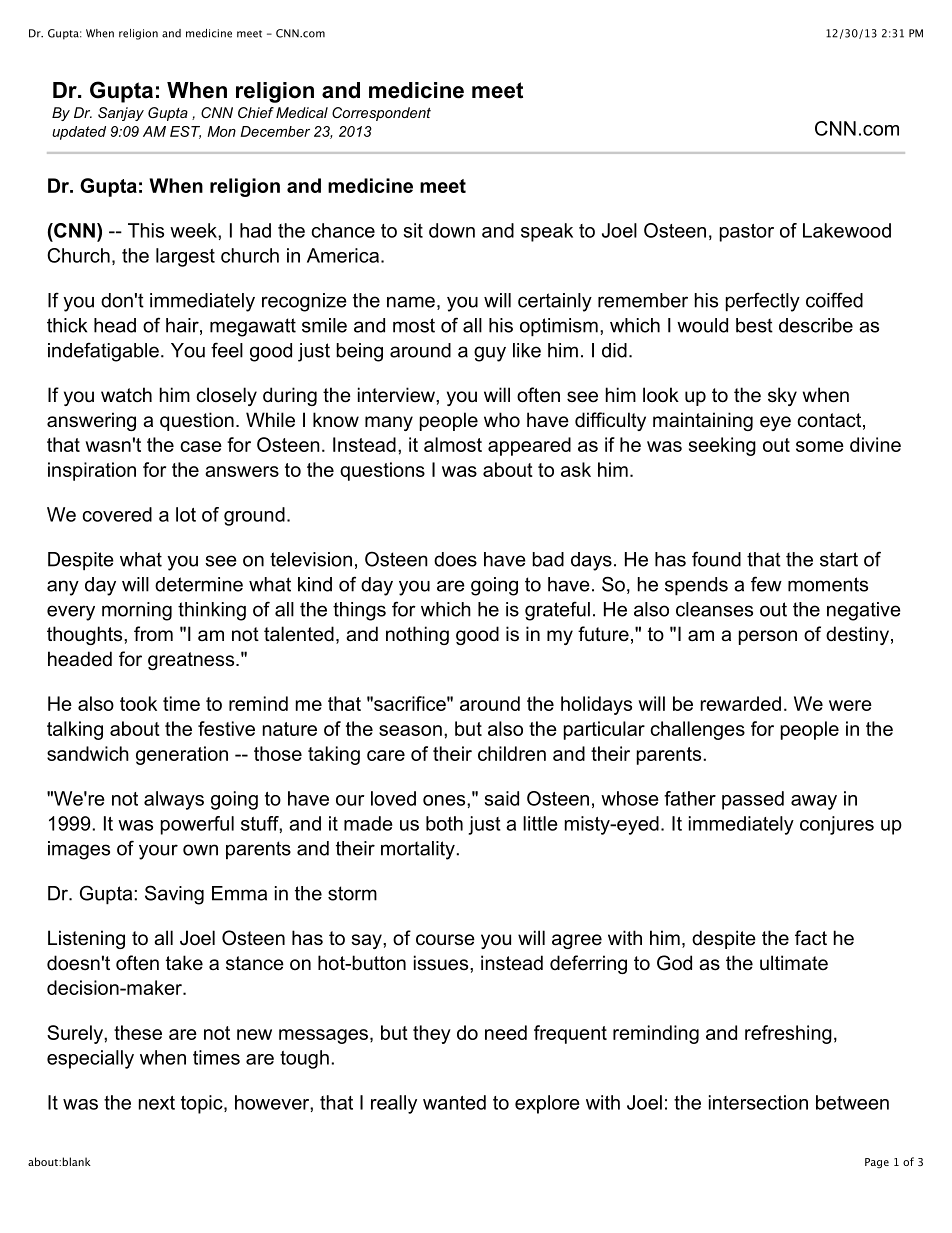  What do you see at coordinates (153, 634) in the image?
I see `from` at bounding box center [153, 634].
